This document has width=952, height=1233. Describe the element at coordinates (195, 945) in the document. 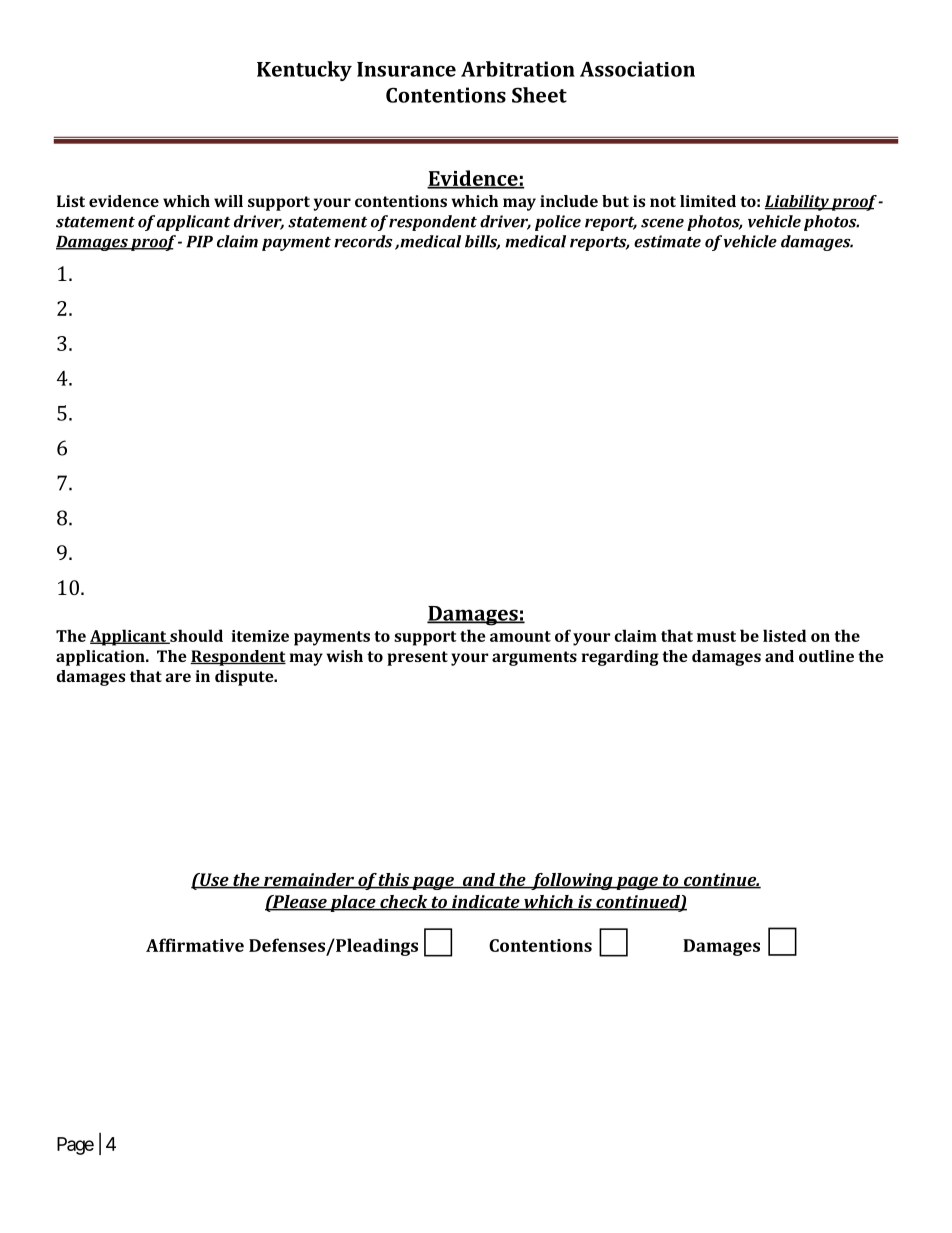

I see `Affirmative` at that location.
